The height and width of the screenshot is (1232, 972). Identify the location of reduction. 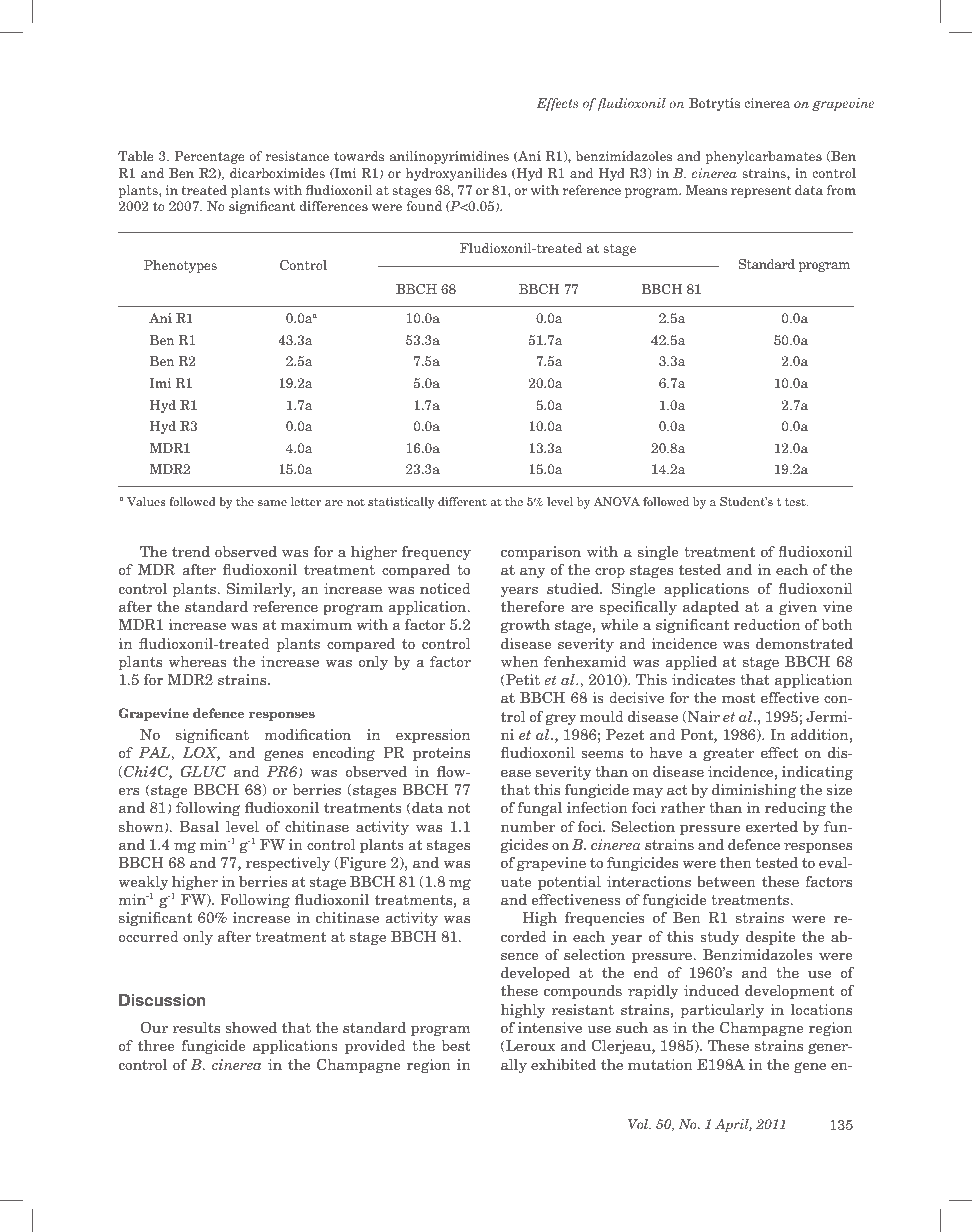
(767, 624).
